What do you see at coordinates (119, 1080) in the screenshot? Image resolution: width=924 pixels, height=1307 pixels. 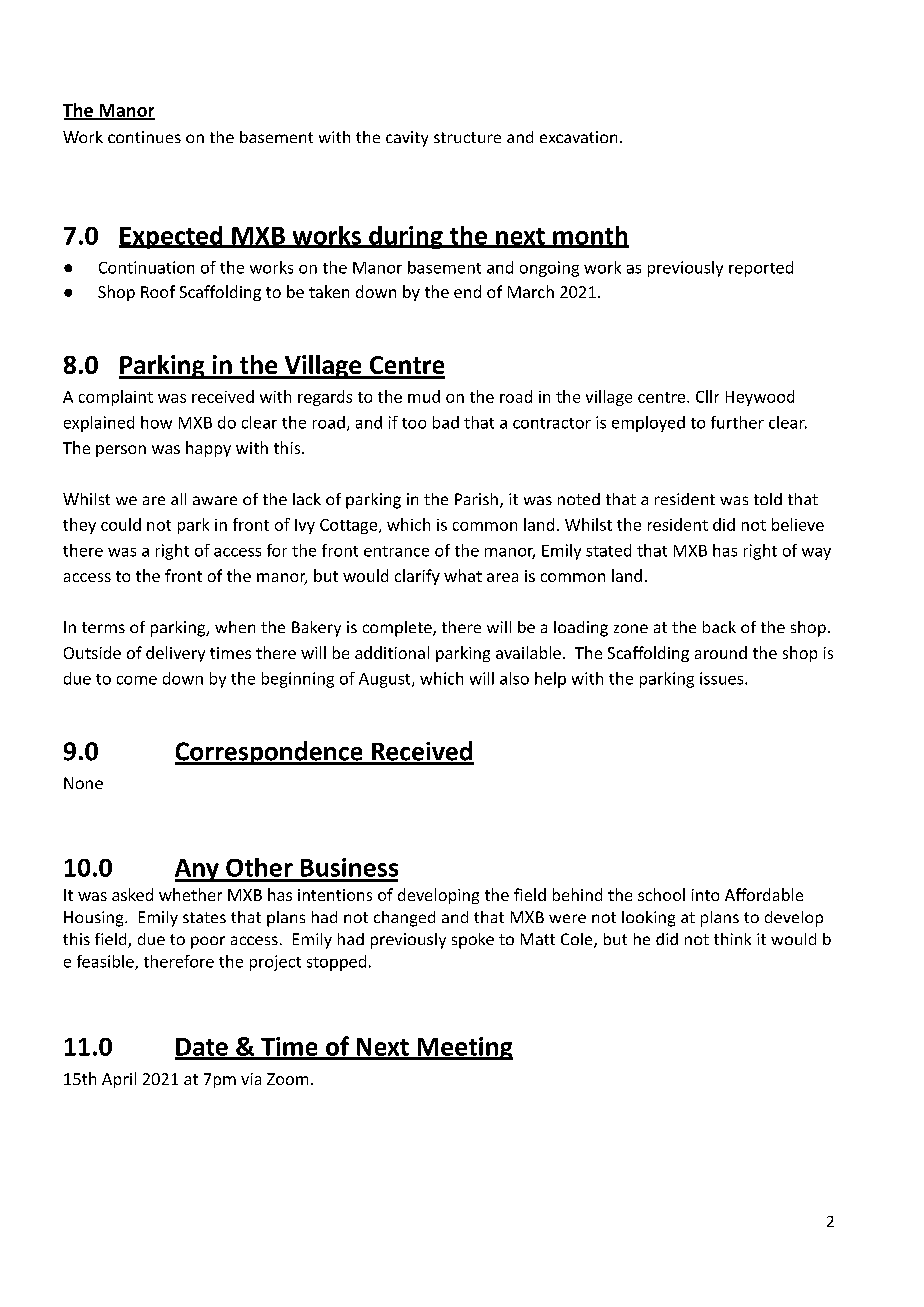 I see `April` at bounding box center [119, 1080].
